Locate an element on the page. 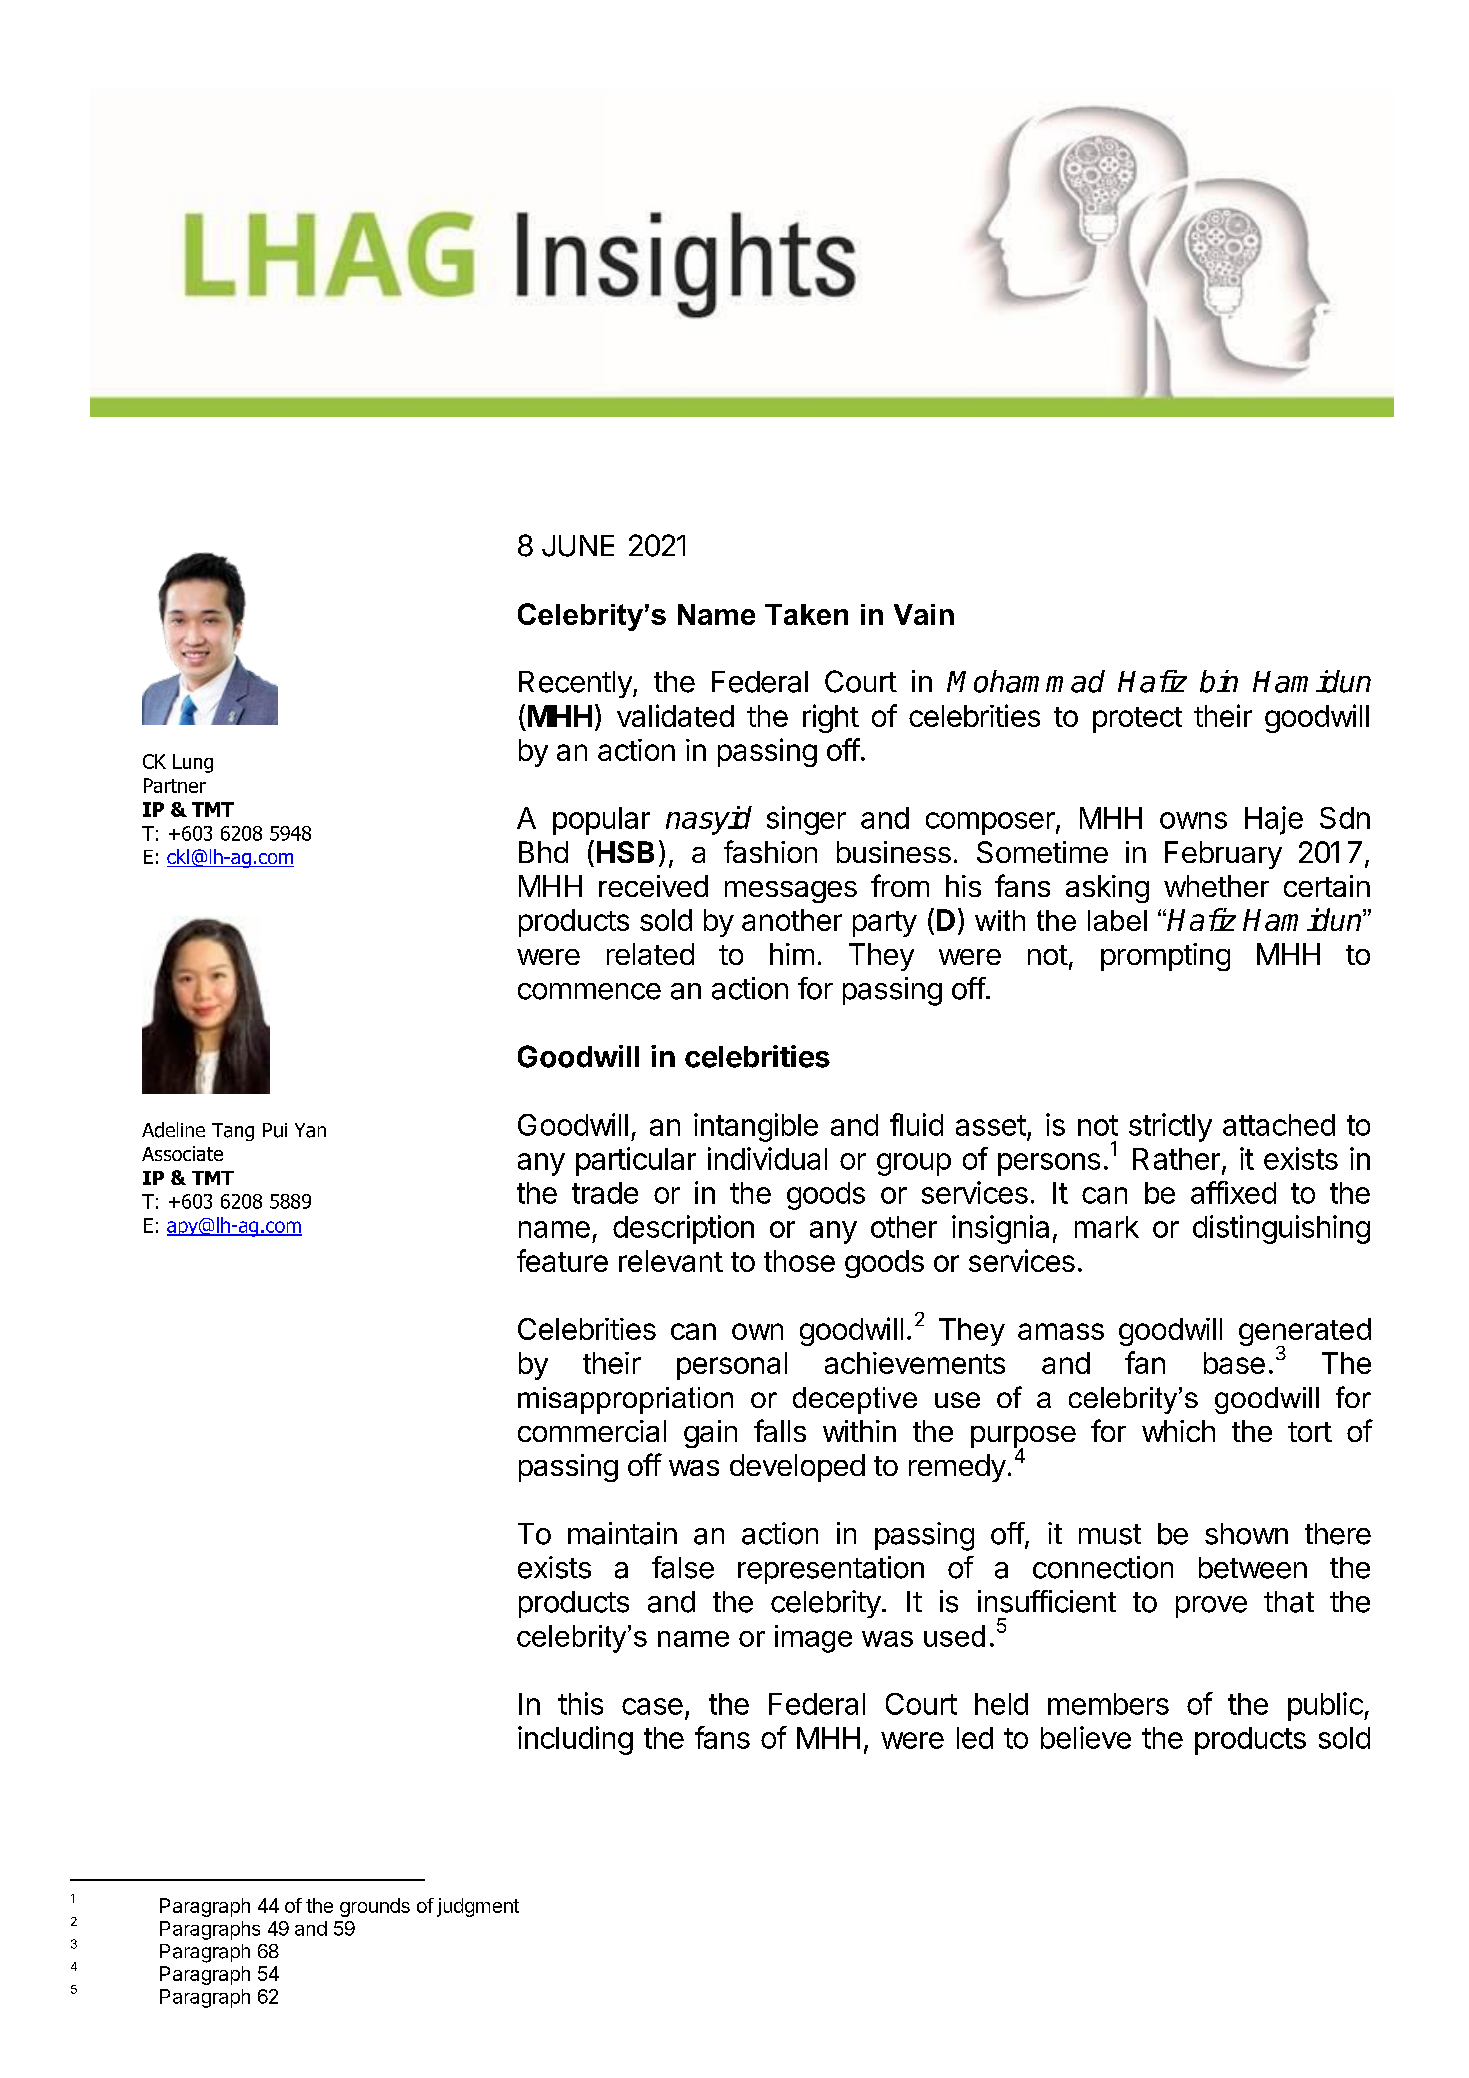 The height and width of the page is (2078, 1469). him is located at coordinates (792, 954).
